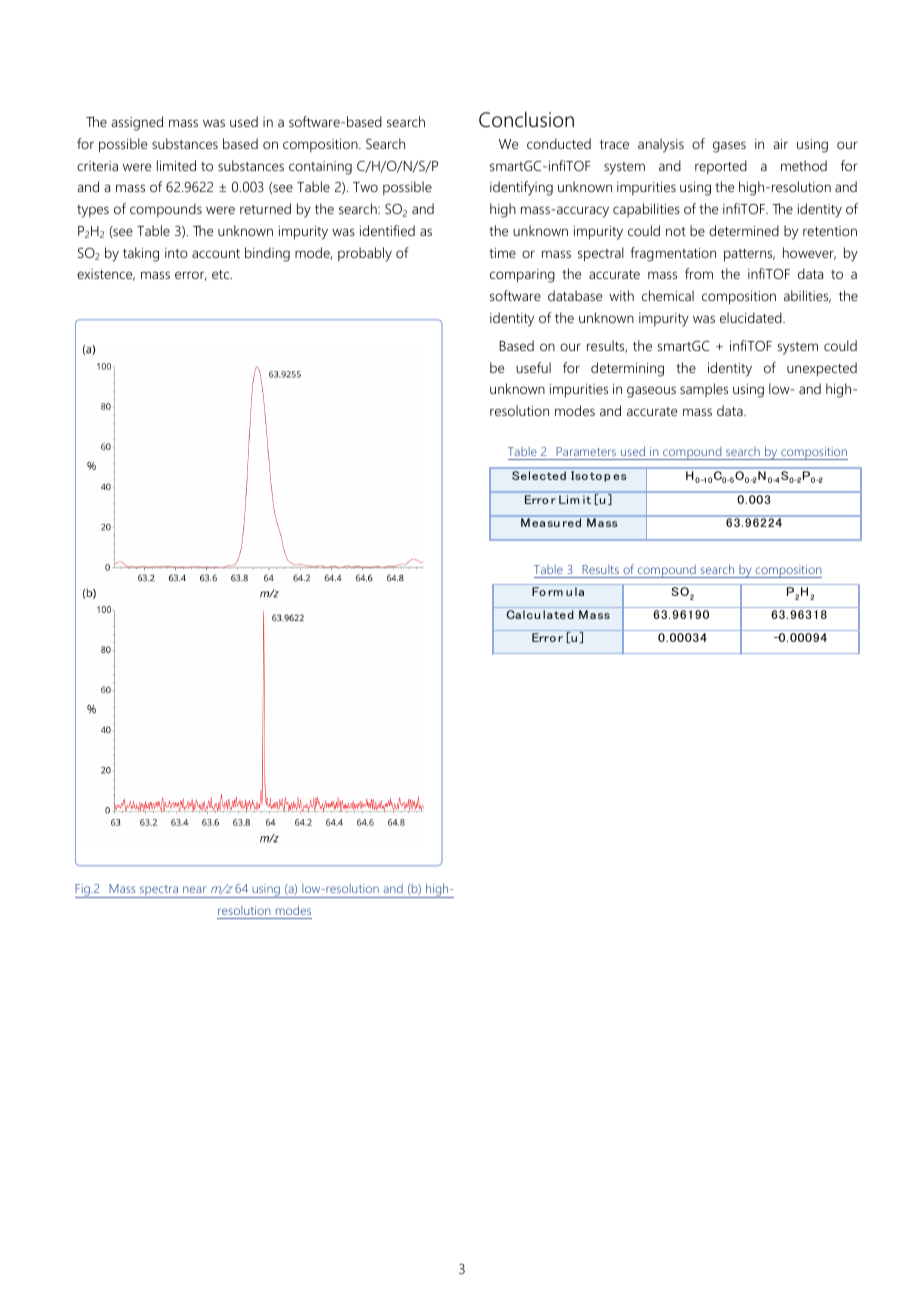  I want to click on Selected, so click(539, 475).
